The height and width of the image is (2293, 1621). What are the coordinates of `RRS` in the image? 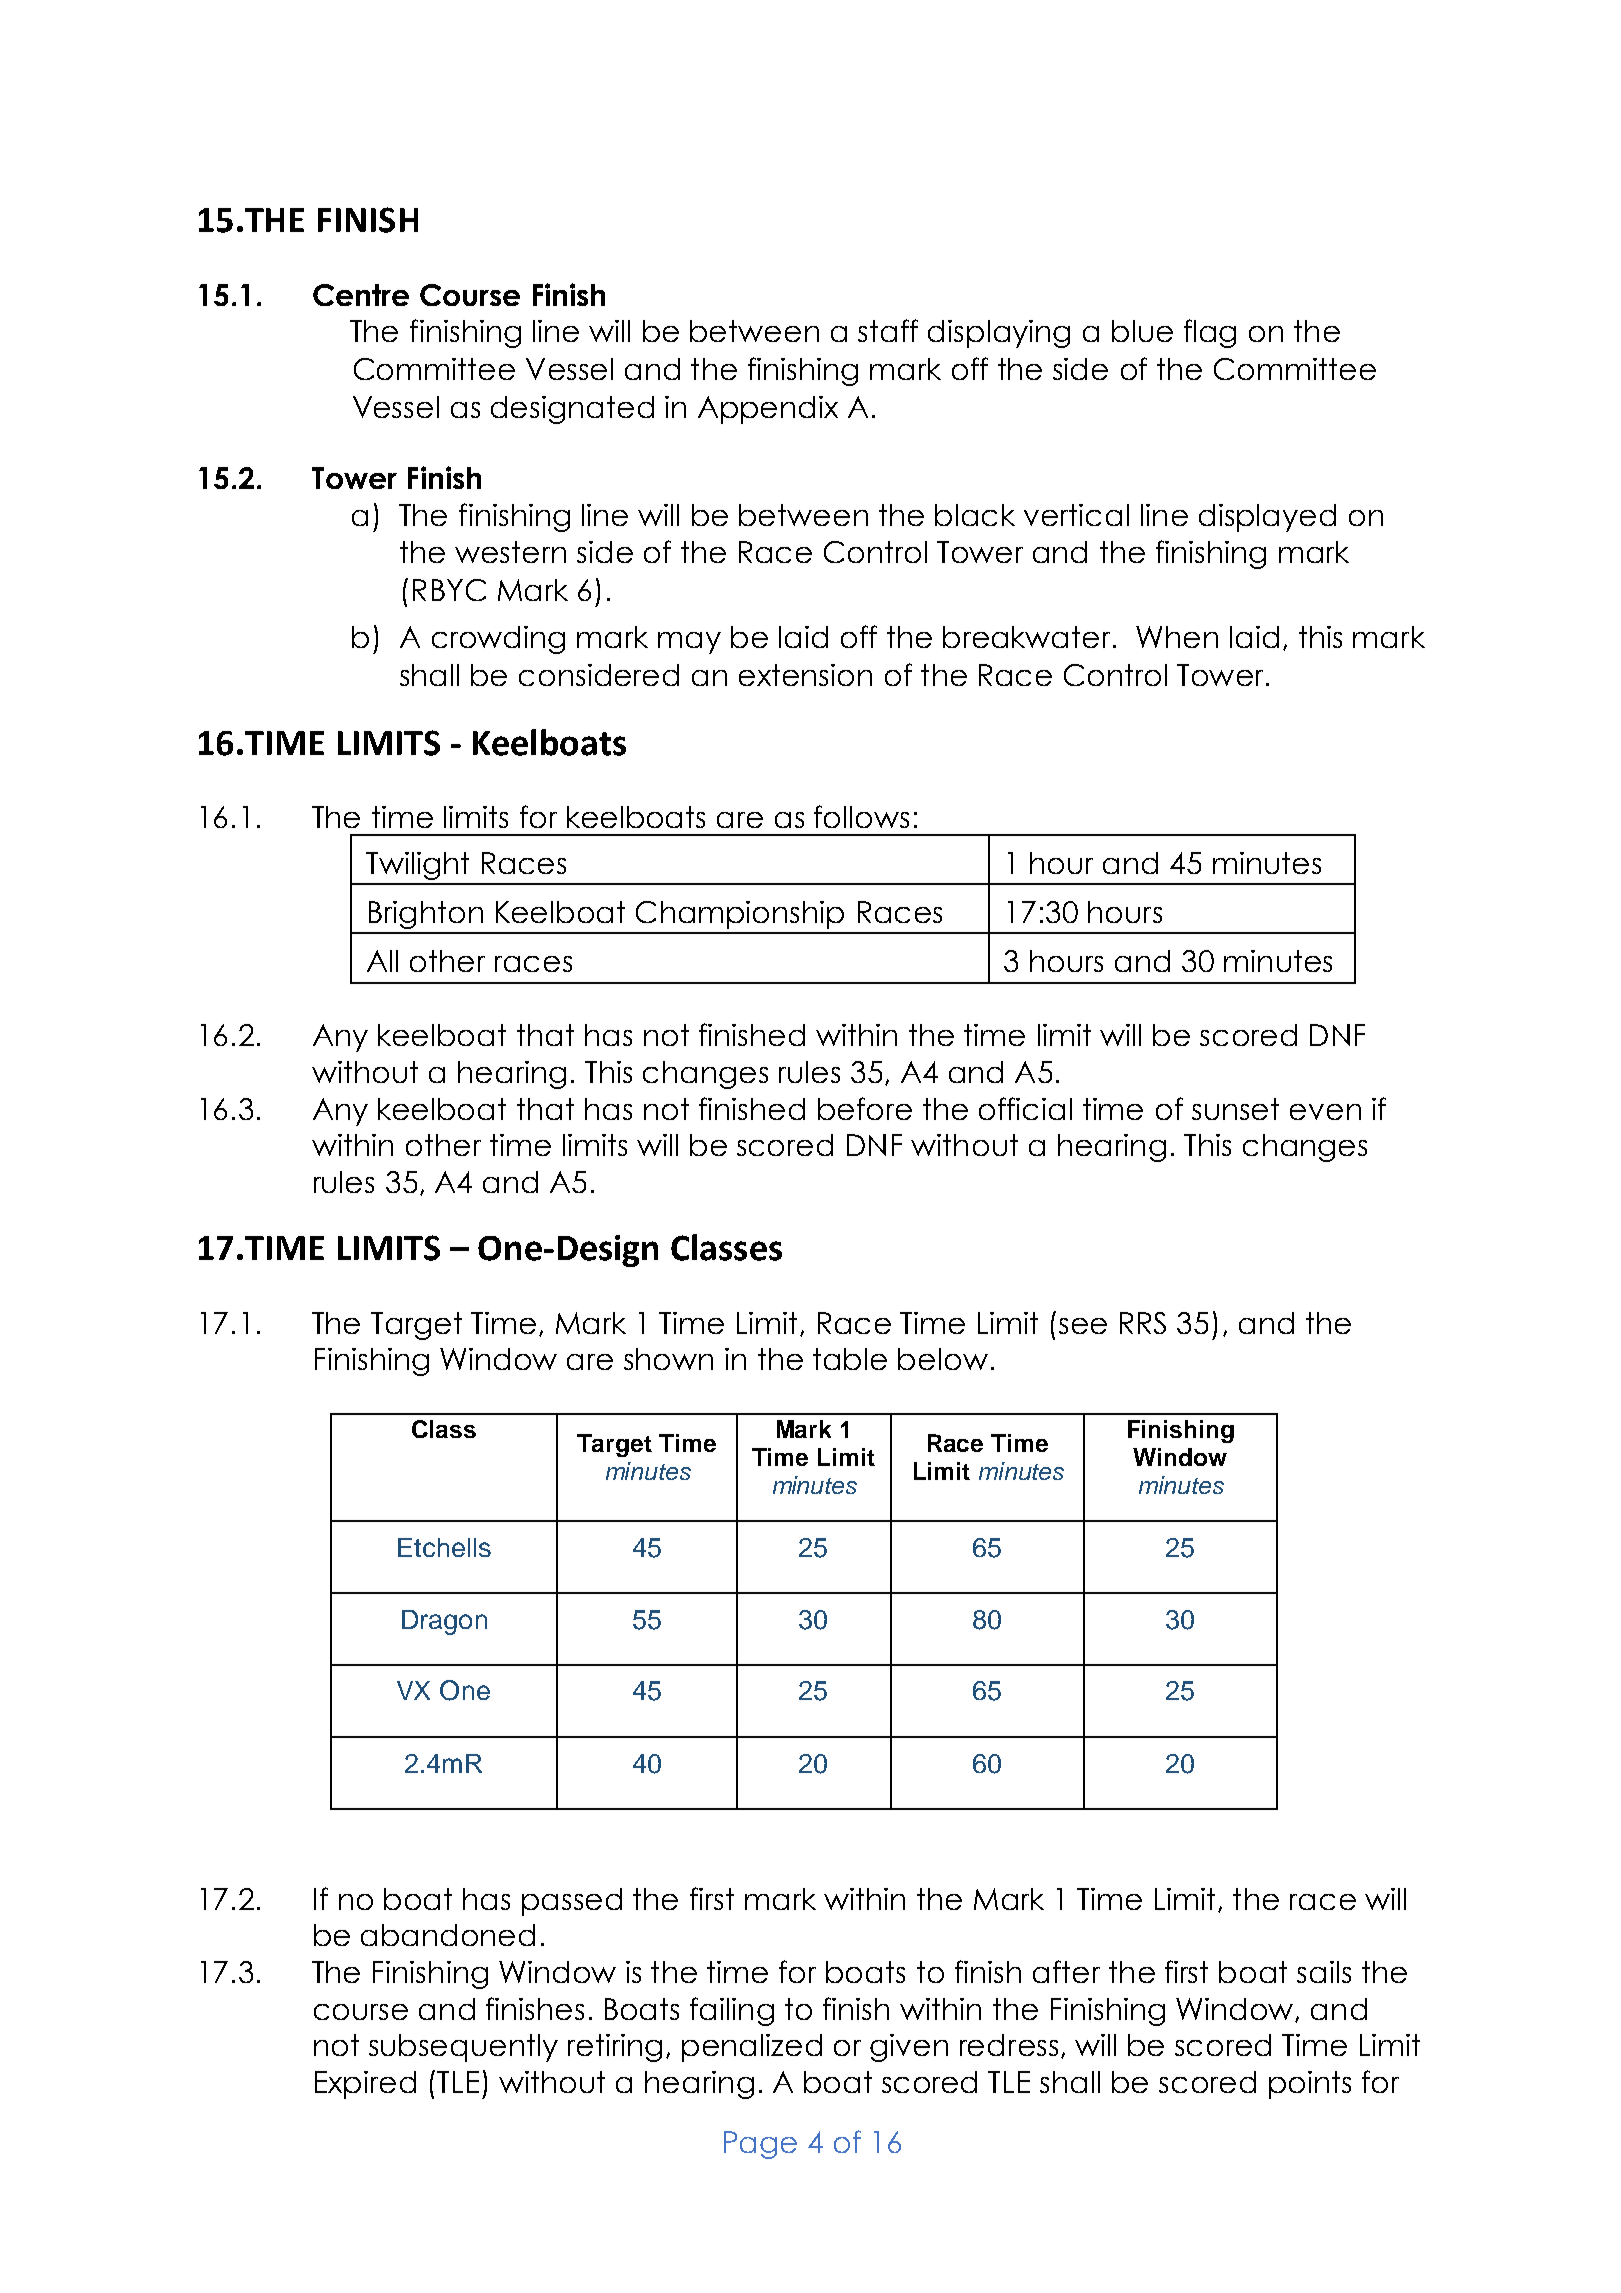 It's located at (1143, 1323).
